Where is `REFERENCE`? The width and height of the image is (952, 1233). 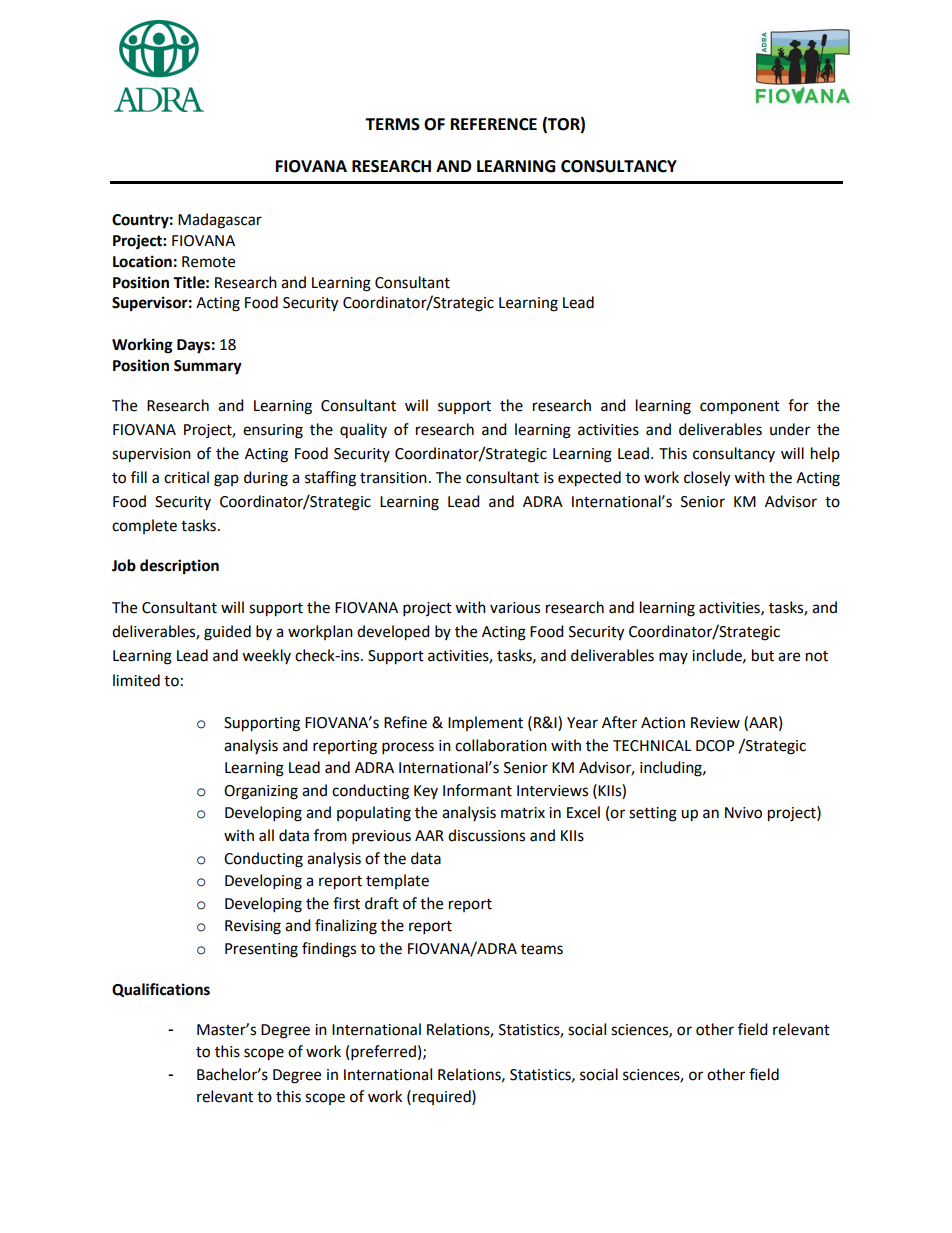 REFERENCE is located at coordinates (494, 124).
